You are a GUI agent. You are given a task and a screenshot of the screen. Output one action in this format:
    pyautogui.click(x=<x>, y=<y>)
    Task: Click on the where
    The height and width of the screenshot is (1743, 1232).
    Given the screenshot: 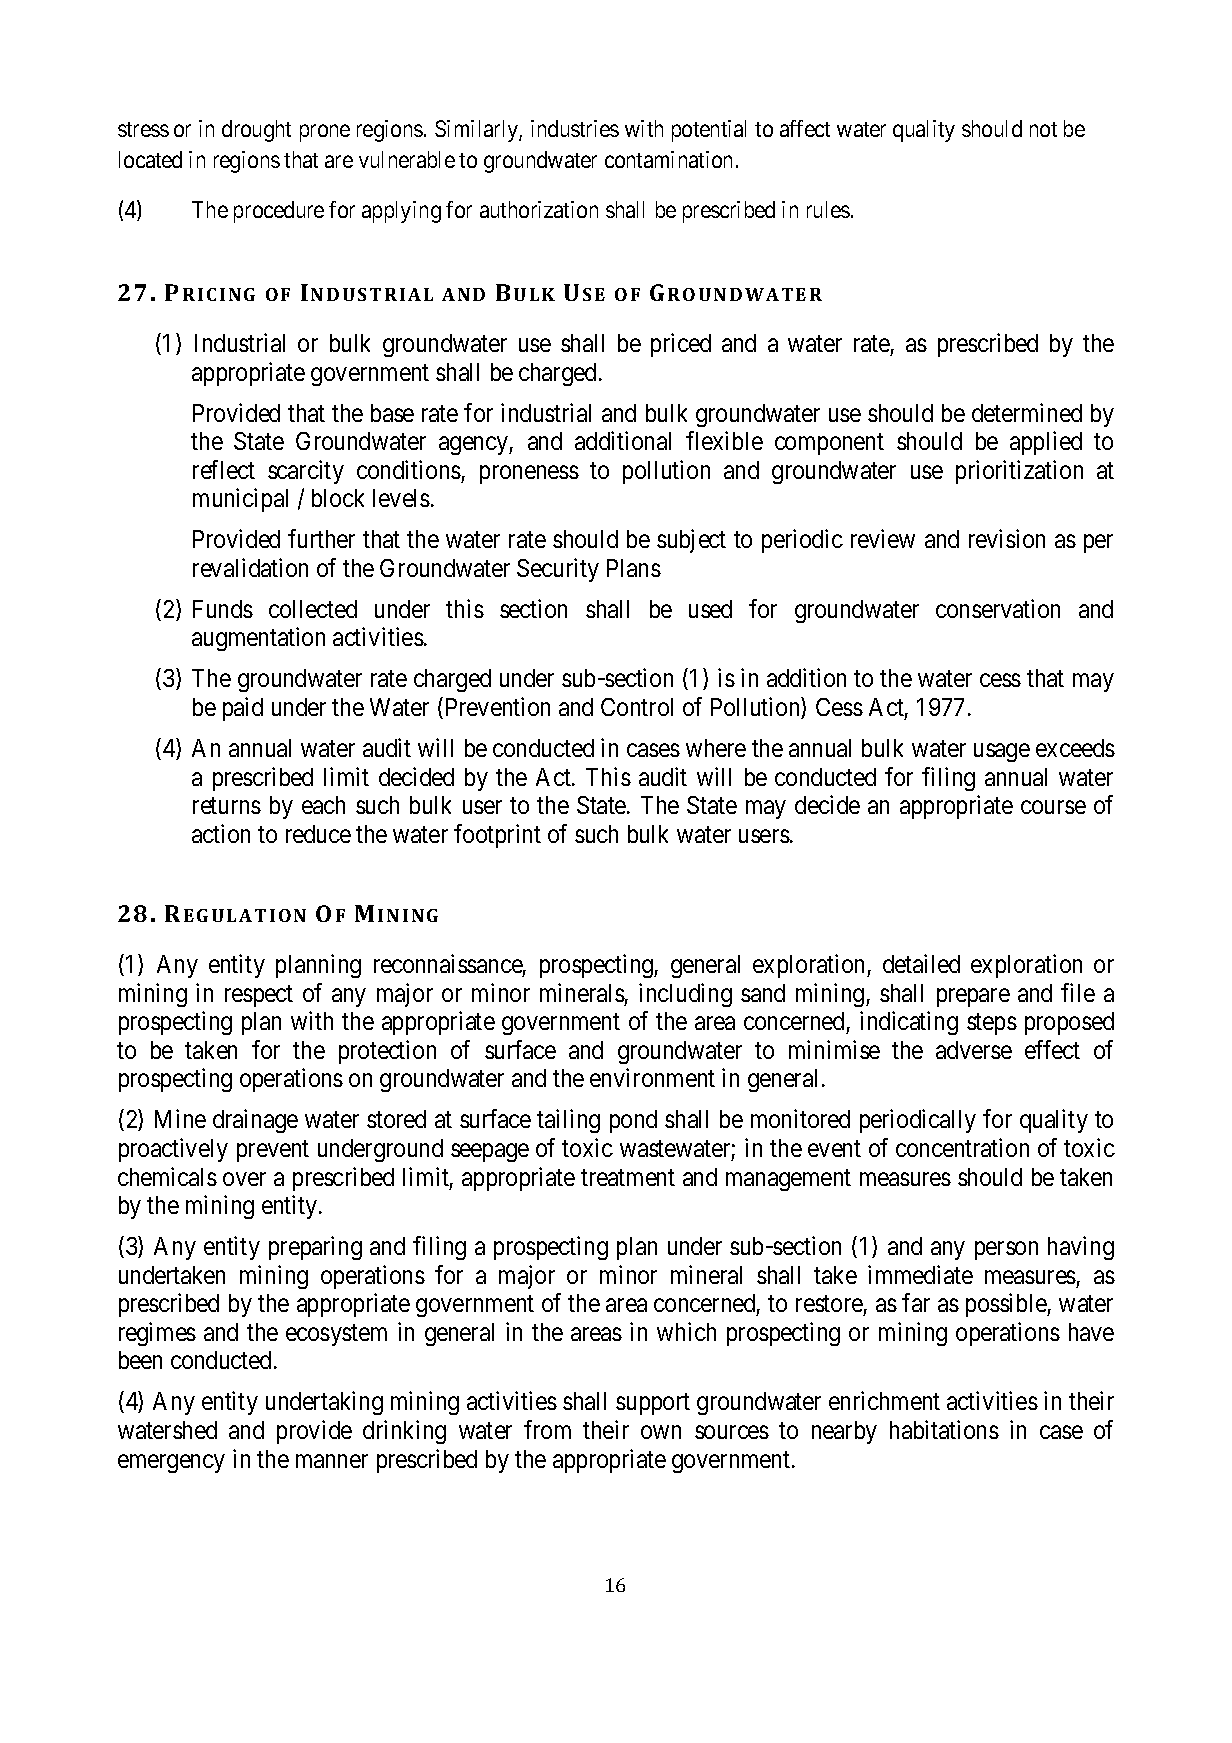 What is the action you would take?
    pyautogui.click(x=716, y=748)
